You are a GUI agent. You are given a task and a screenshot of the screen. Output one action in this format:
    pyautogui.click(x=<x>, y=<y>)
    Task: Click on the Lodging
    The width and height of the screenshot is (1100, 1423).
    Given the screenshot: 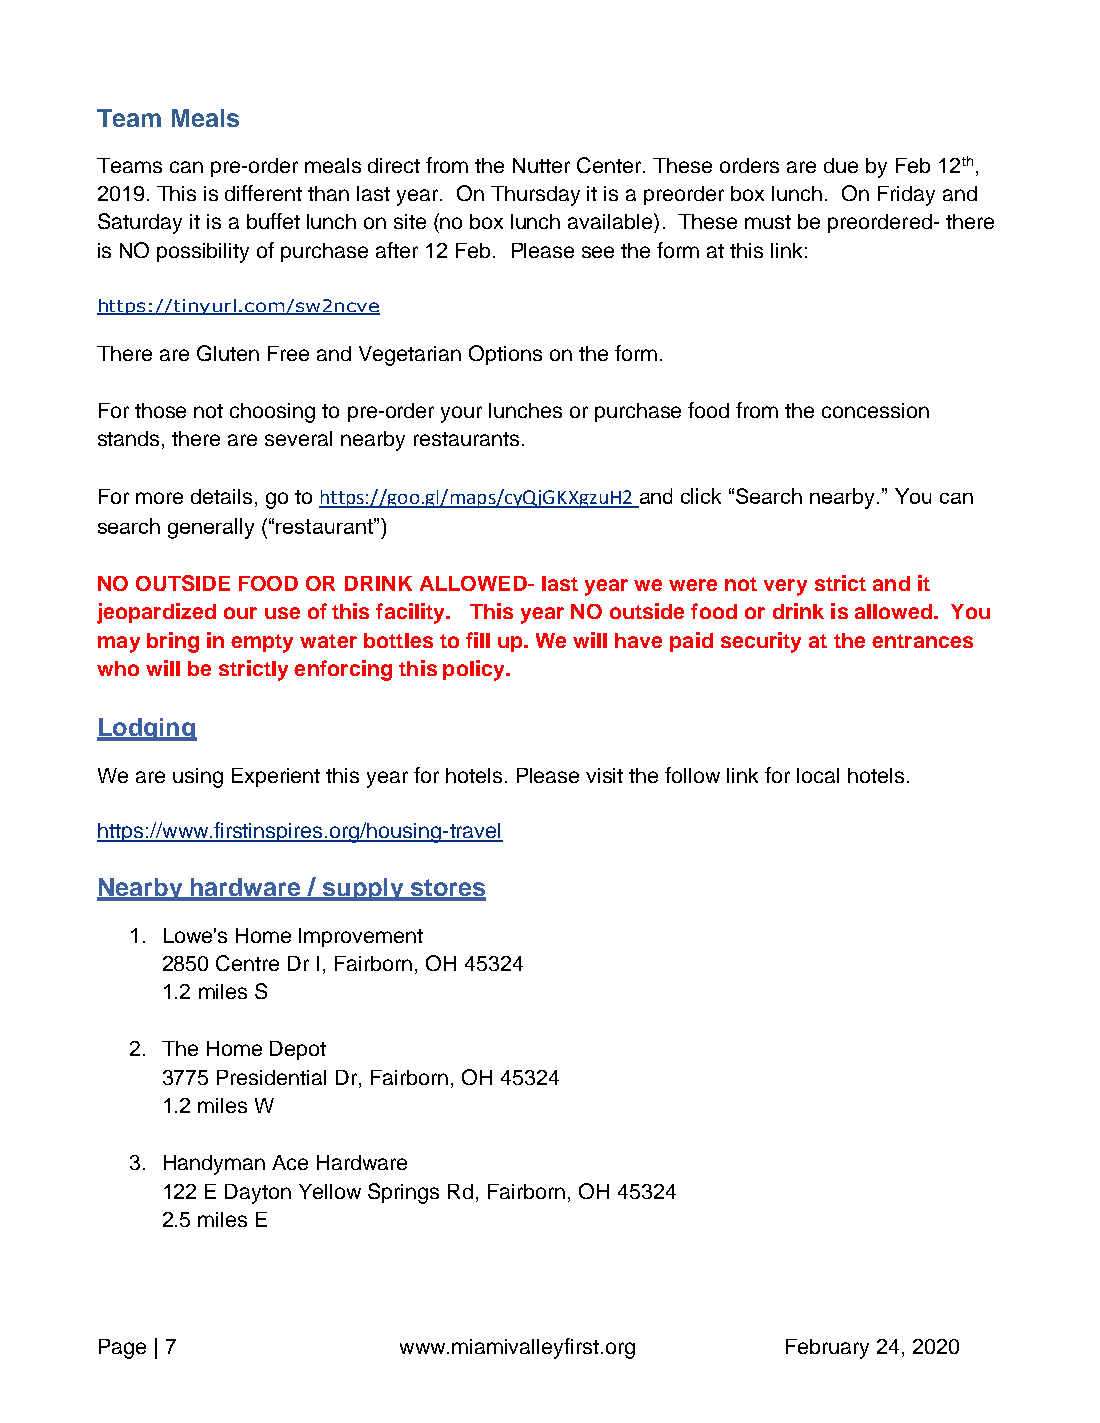 What is the action you would take?
    pyautogui.click(x=147, y=729)
